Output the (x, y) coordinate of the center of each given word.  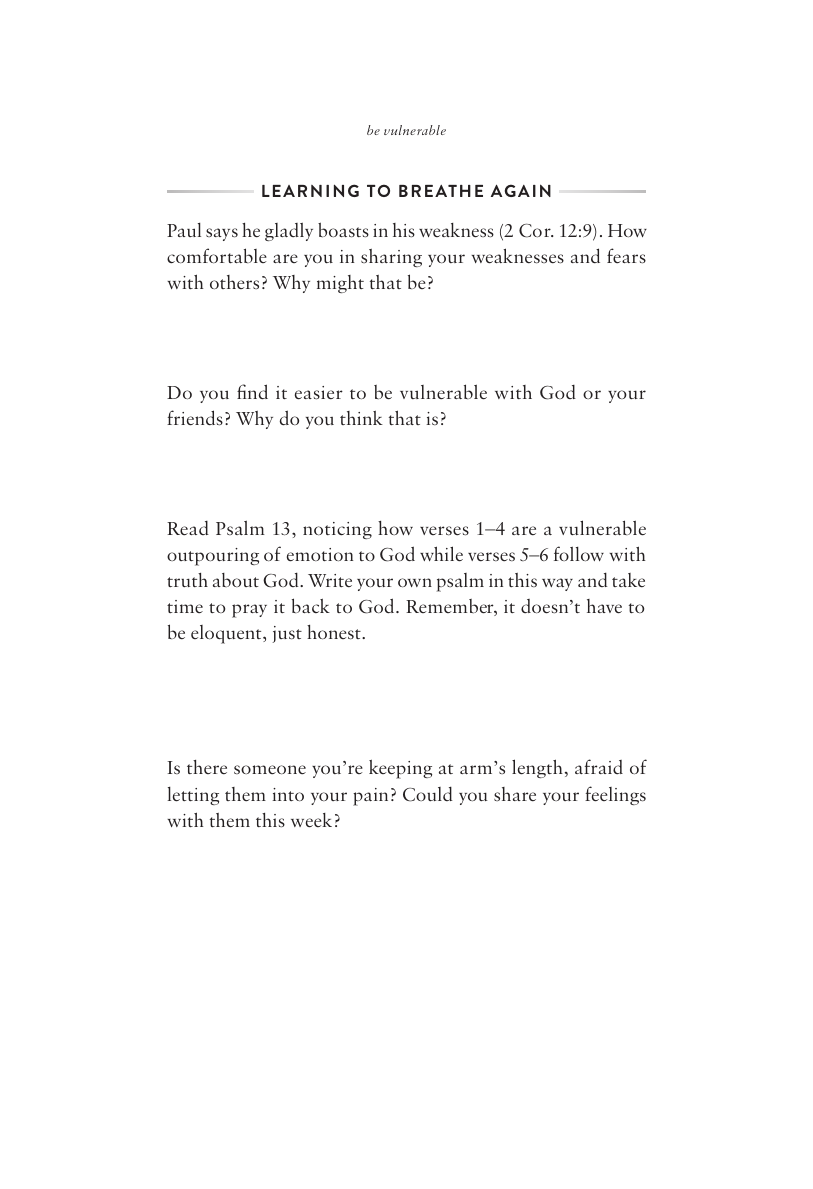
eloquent (227, 634)
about (236, 580)
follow (579, 553)
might (340, 284)
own (415, 582)
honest (335, 632)
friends (195, 418)
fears (626, 256)
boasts (343, 230)
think (361, 418)
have (604, 606)
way (557, 584)
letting (193, 796)
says (222, 234)
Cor (536, 231)
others (234, 282)
